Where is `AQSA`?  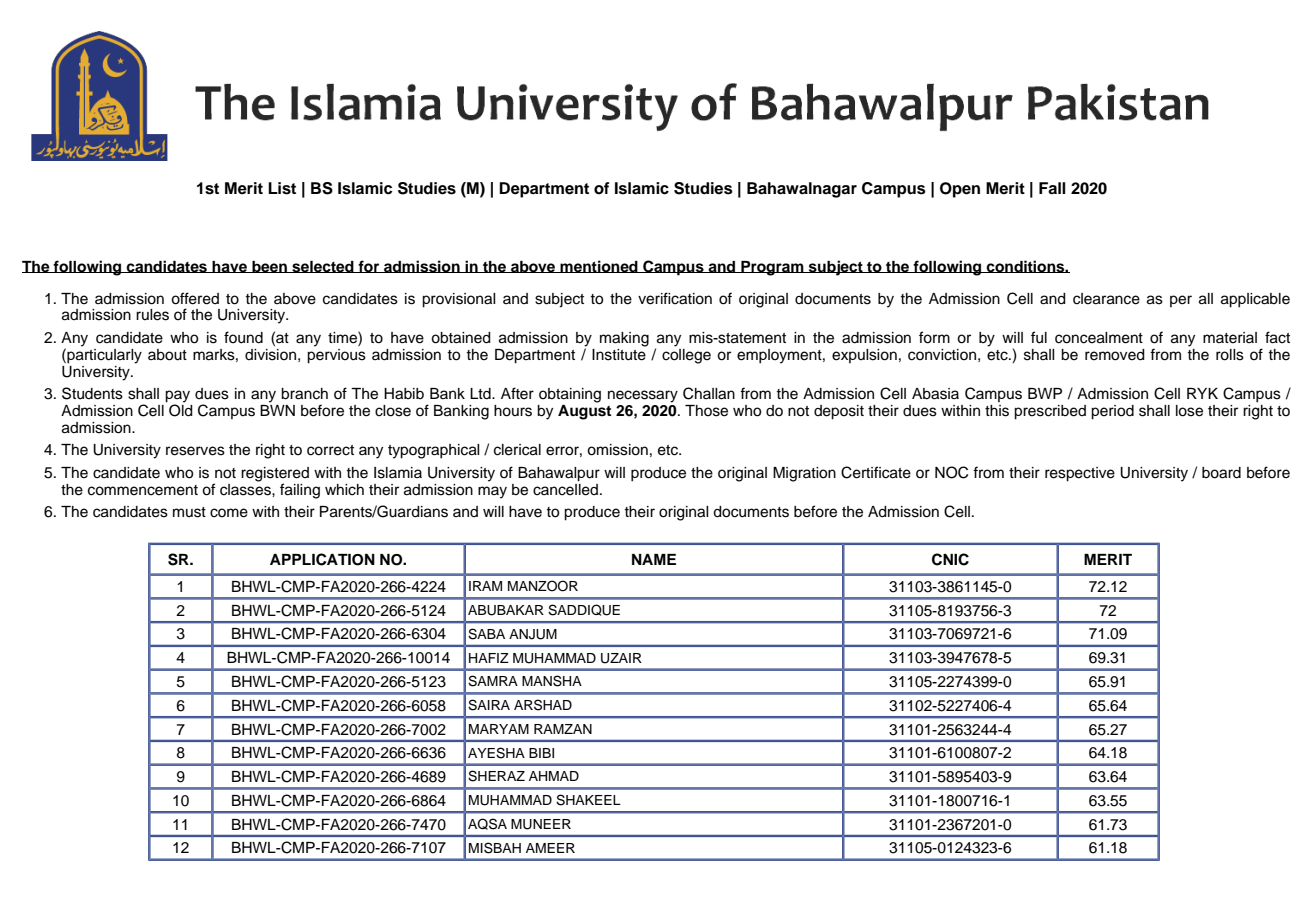 AQSA is located at coordinates (487, 824).
